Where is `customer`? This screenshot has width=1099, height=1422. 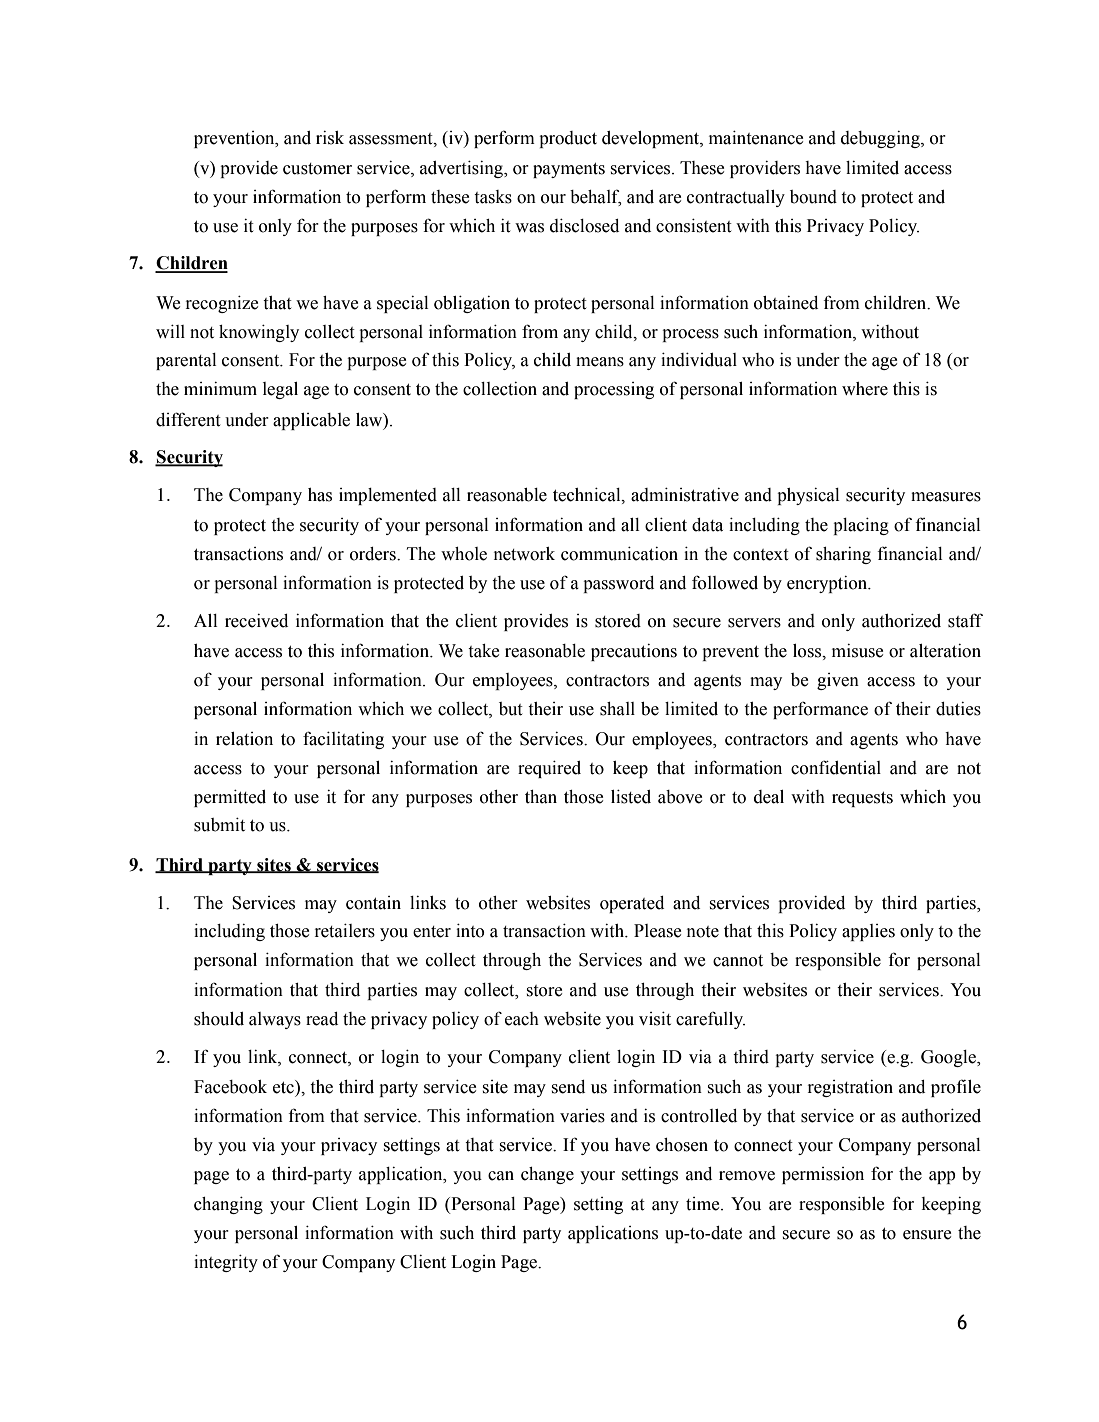
customer is located at coordinates (317, 169).
